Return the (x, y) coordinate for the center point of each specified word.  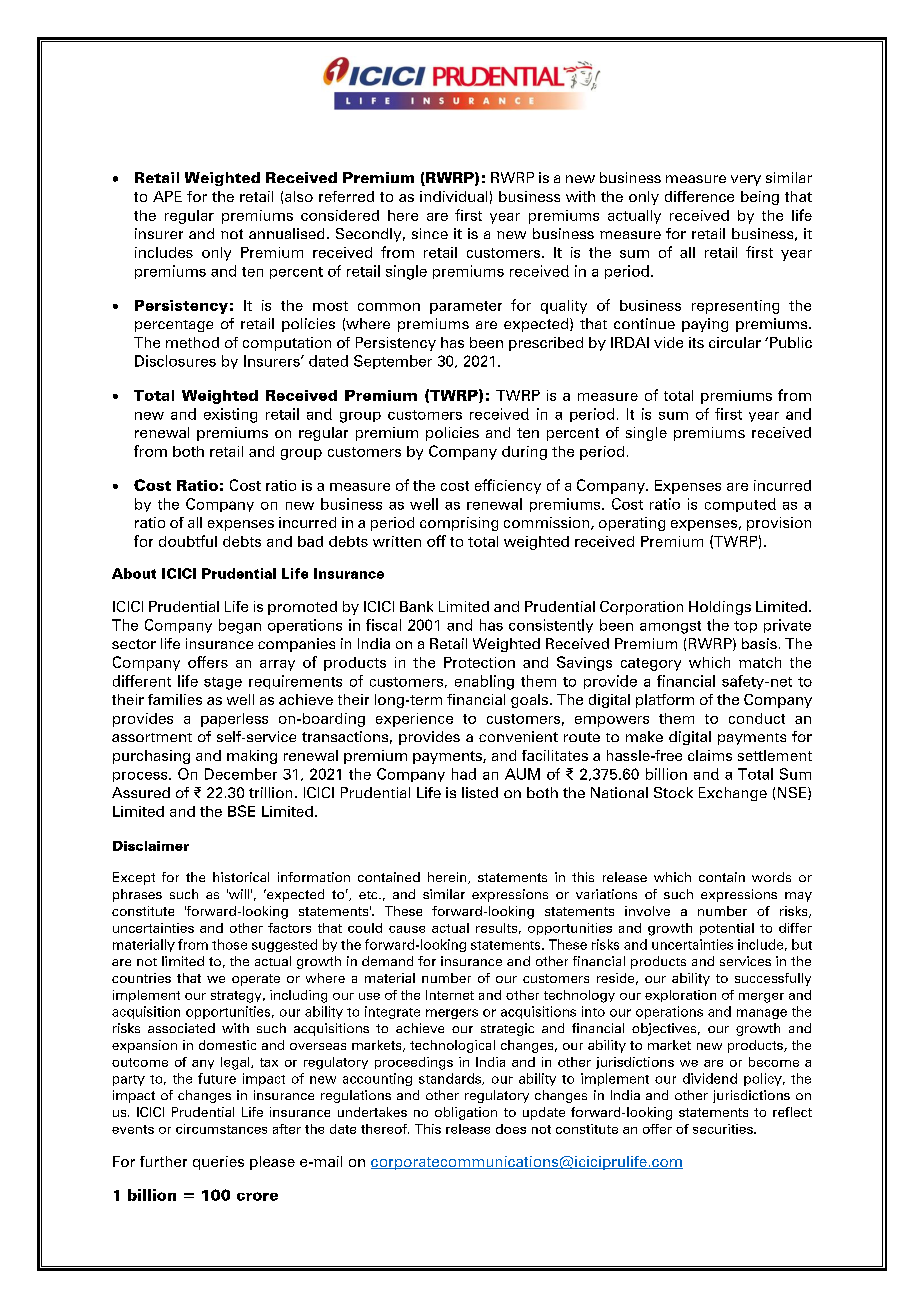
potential (727, 929)
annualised (286, 233)
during (524, 453)
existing (230, 415)
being (760, 198)
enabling (484, 682)
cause (407, 929)
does (511, 1129)
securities (724, 1129)
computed (740, 505)
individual (453, 196)
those (229, 944)
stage (223, 683)
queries (218, 1163)
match (760, 662)
